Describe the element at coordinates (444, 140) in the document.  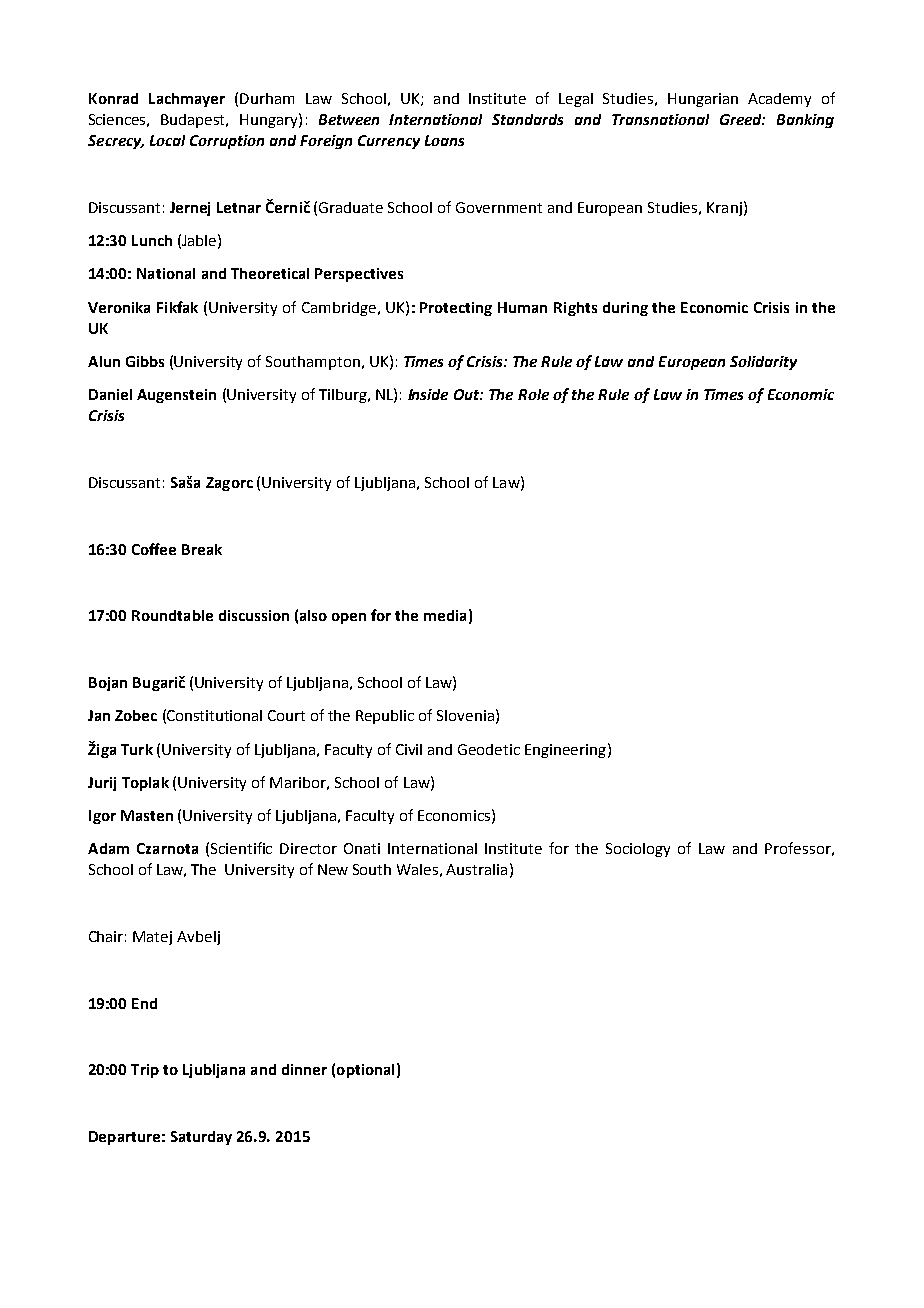
I see `Loans` at that location.
